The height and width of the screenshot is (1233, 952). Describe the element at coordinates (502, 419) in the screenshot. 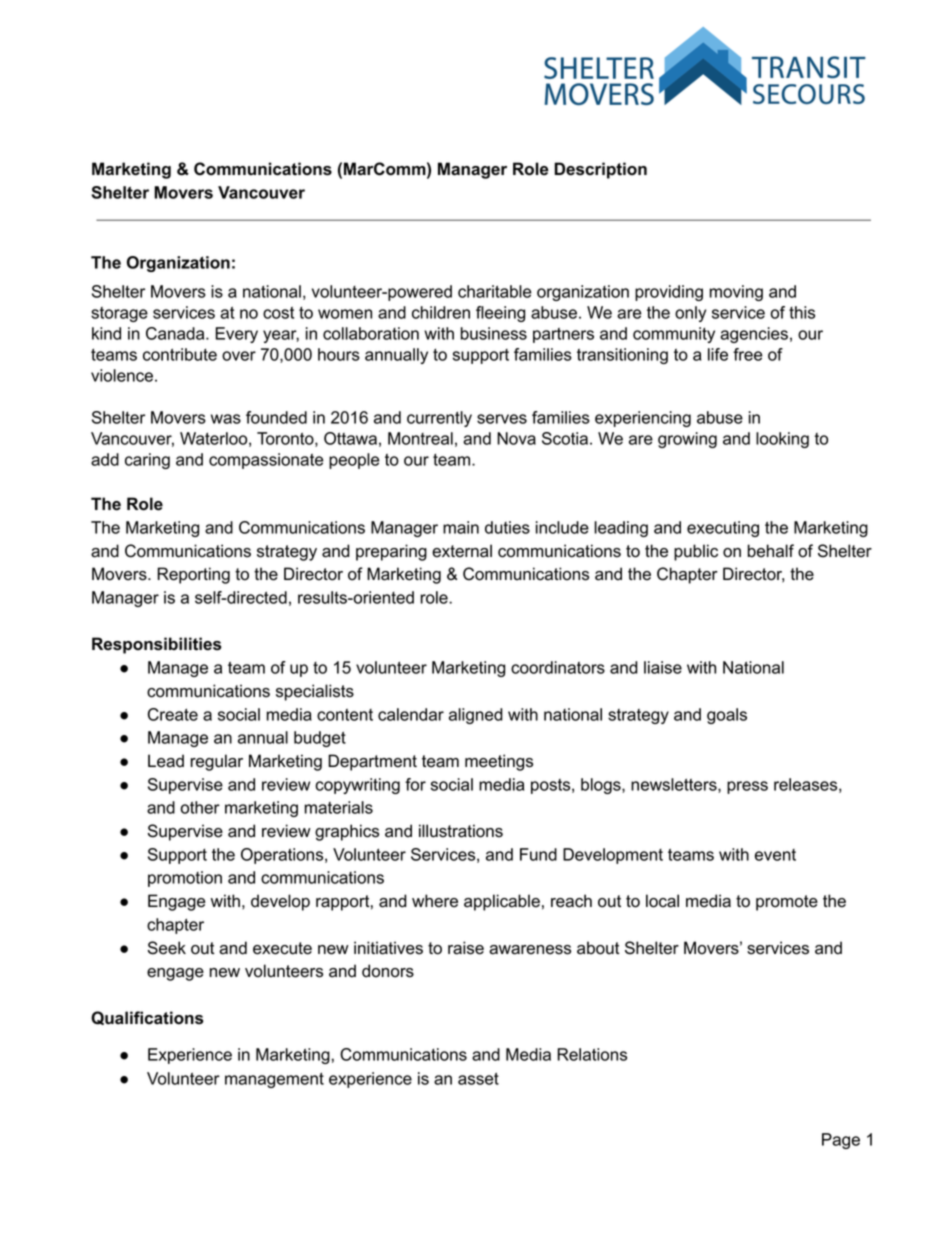

I see `serves` at that location.
